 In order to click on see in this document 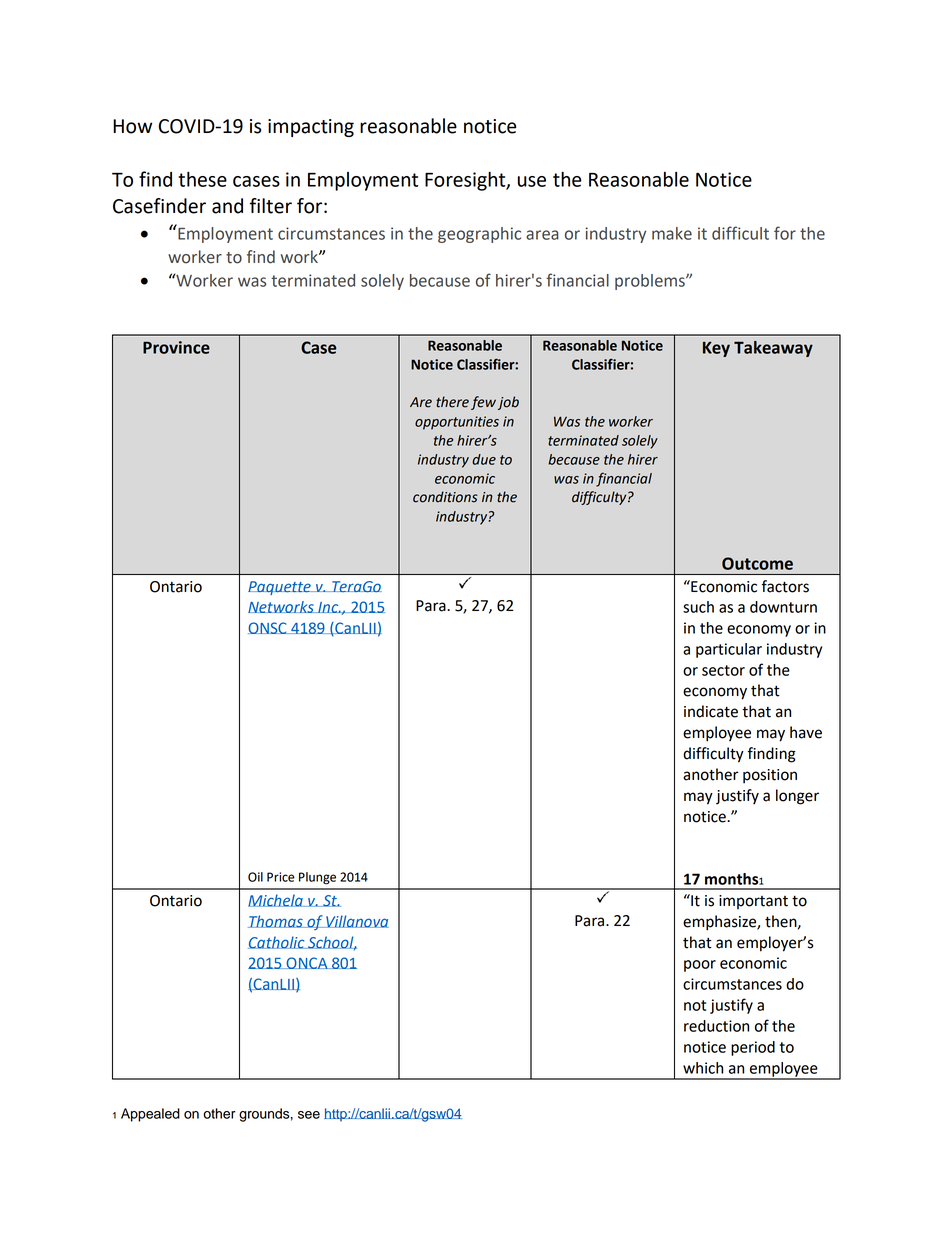, I will do `click(309, 1115)`.
